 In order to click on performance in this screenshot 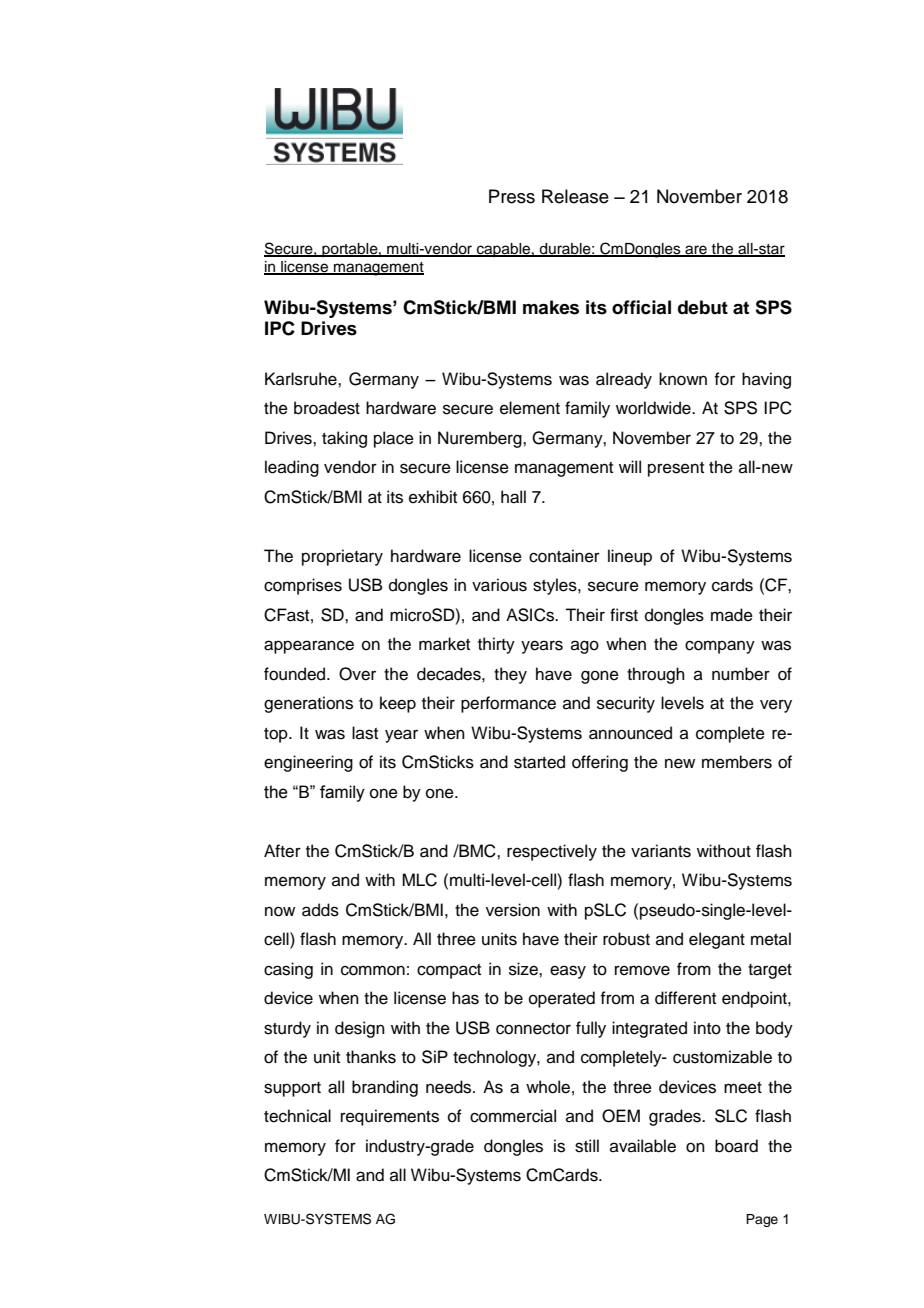, I will do `click(508, 704)`.
